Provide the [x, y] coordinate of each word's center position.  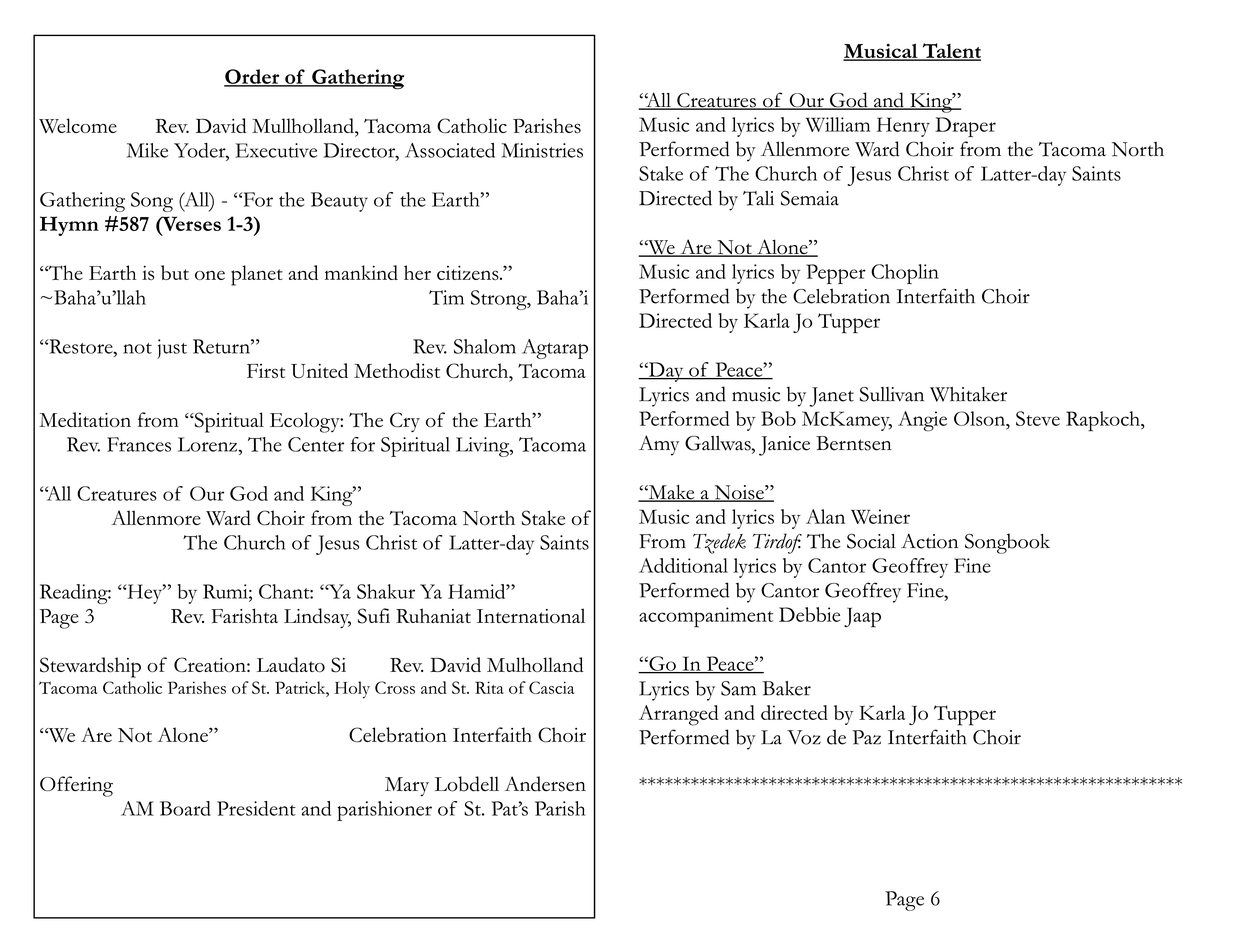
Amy [659, 445]
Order [253, 77]
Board [185, 808]
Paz [866, 737]
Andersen [545, 784]
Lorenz [207, 444]
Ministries [542, 150]
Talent [950, 51]
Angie [922, 421]
